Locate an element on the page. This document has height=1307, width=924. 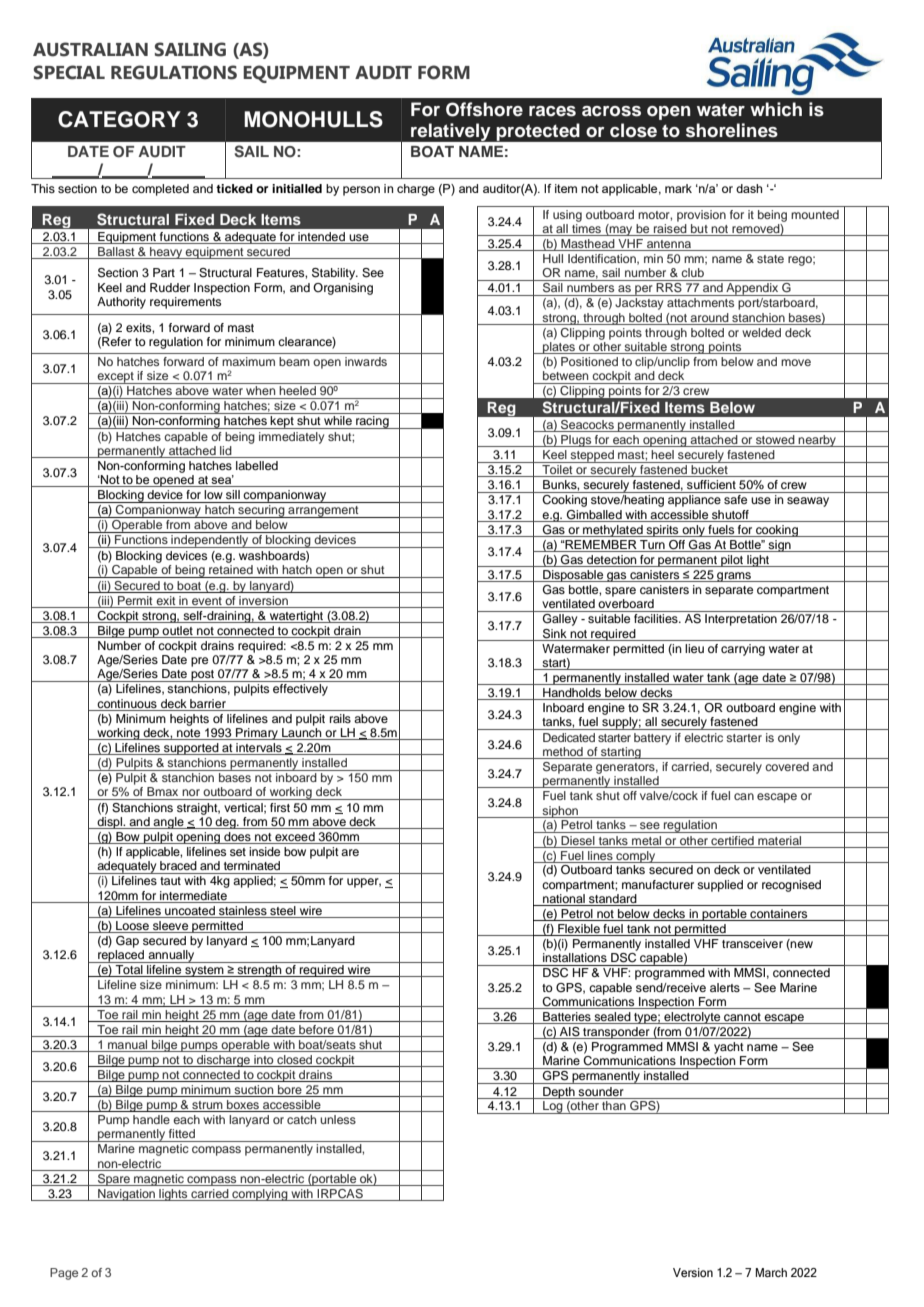
which is located at coordinates (776, 109).
